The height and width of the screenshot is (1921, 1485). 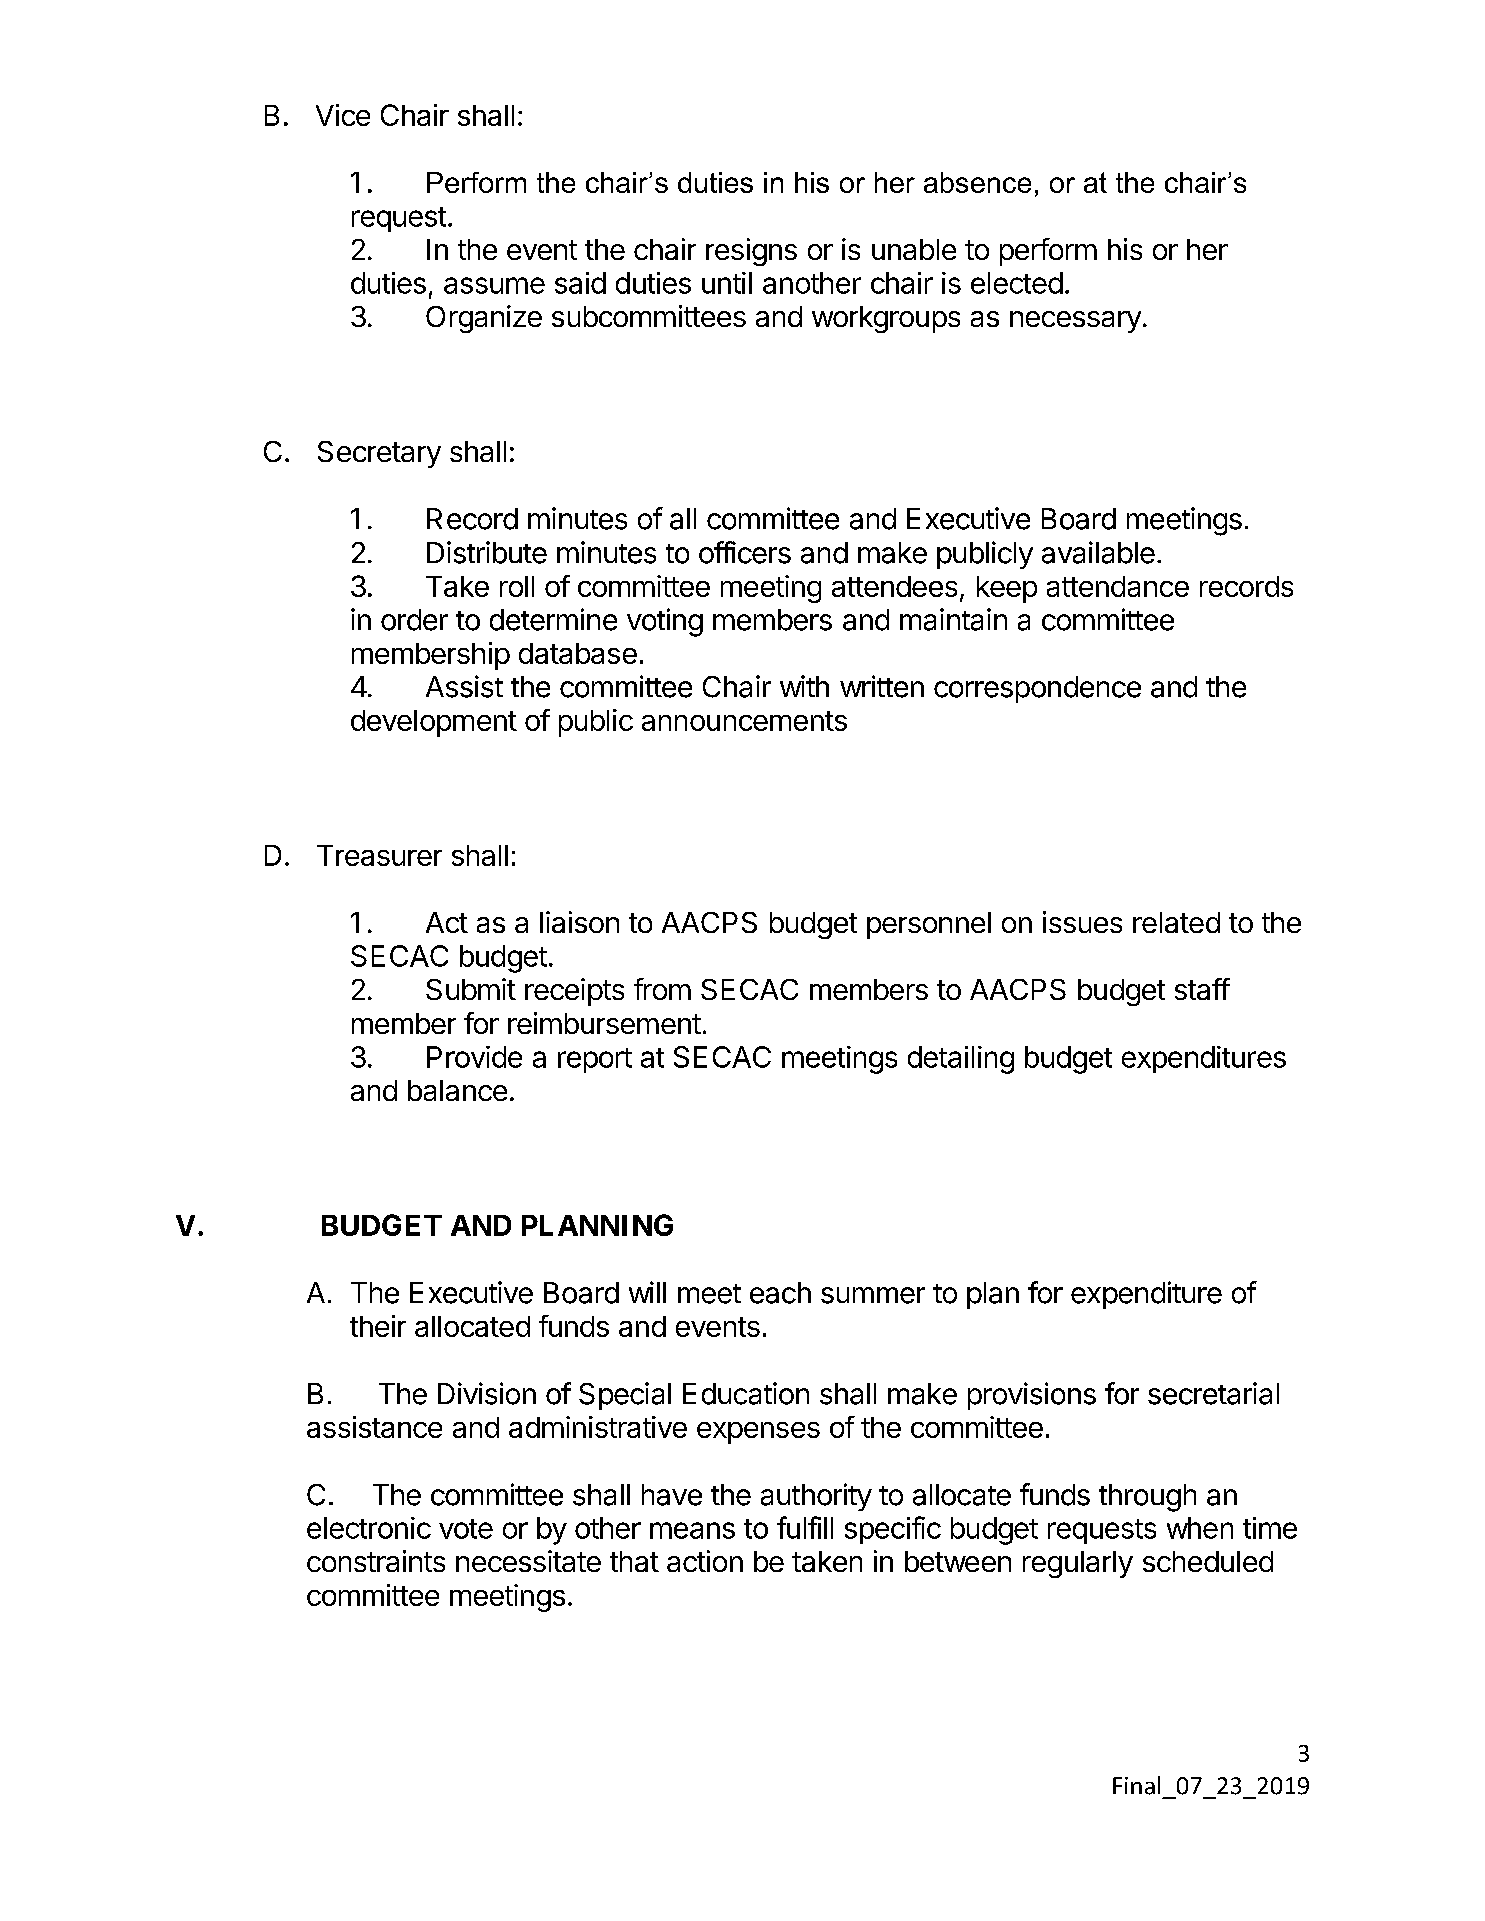 What do you see at coordinates (1118, 586) in the screenshot?
I see `attendance` at bounding box center [1118, 586].
